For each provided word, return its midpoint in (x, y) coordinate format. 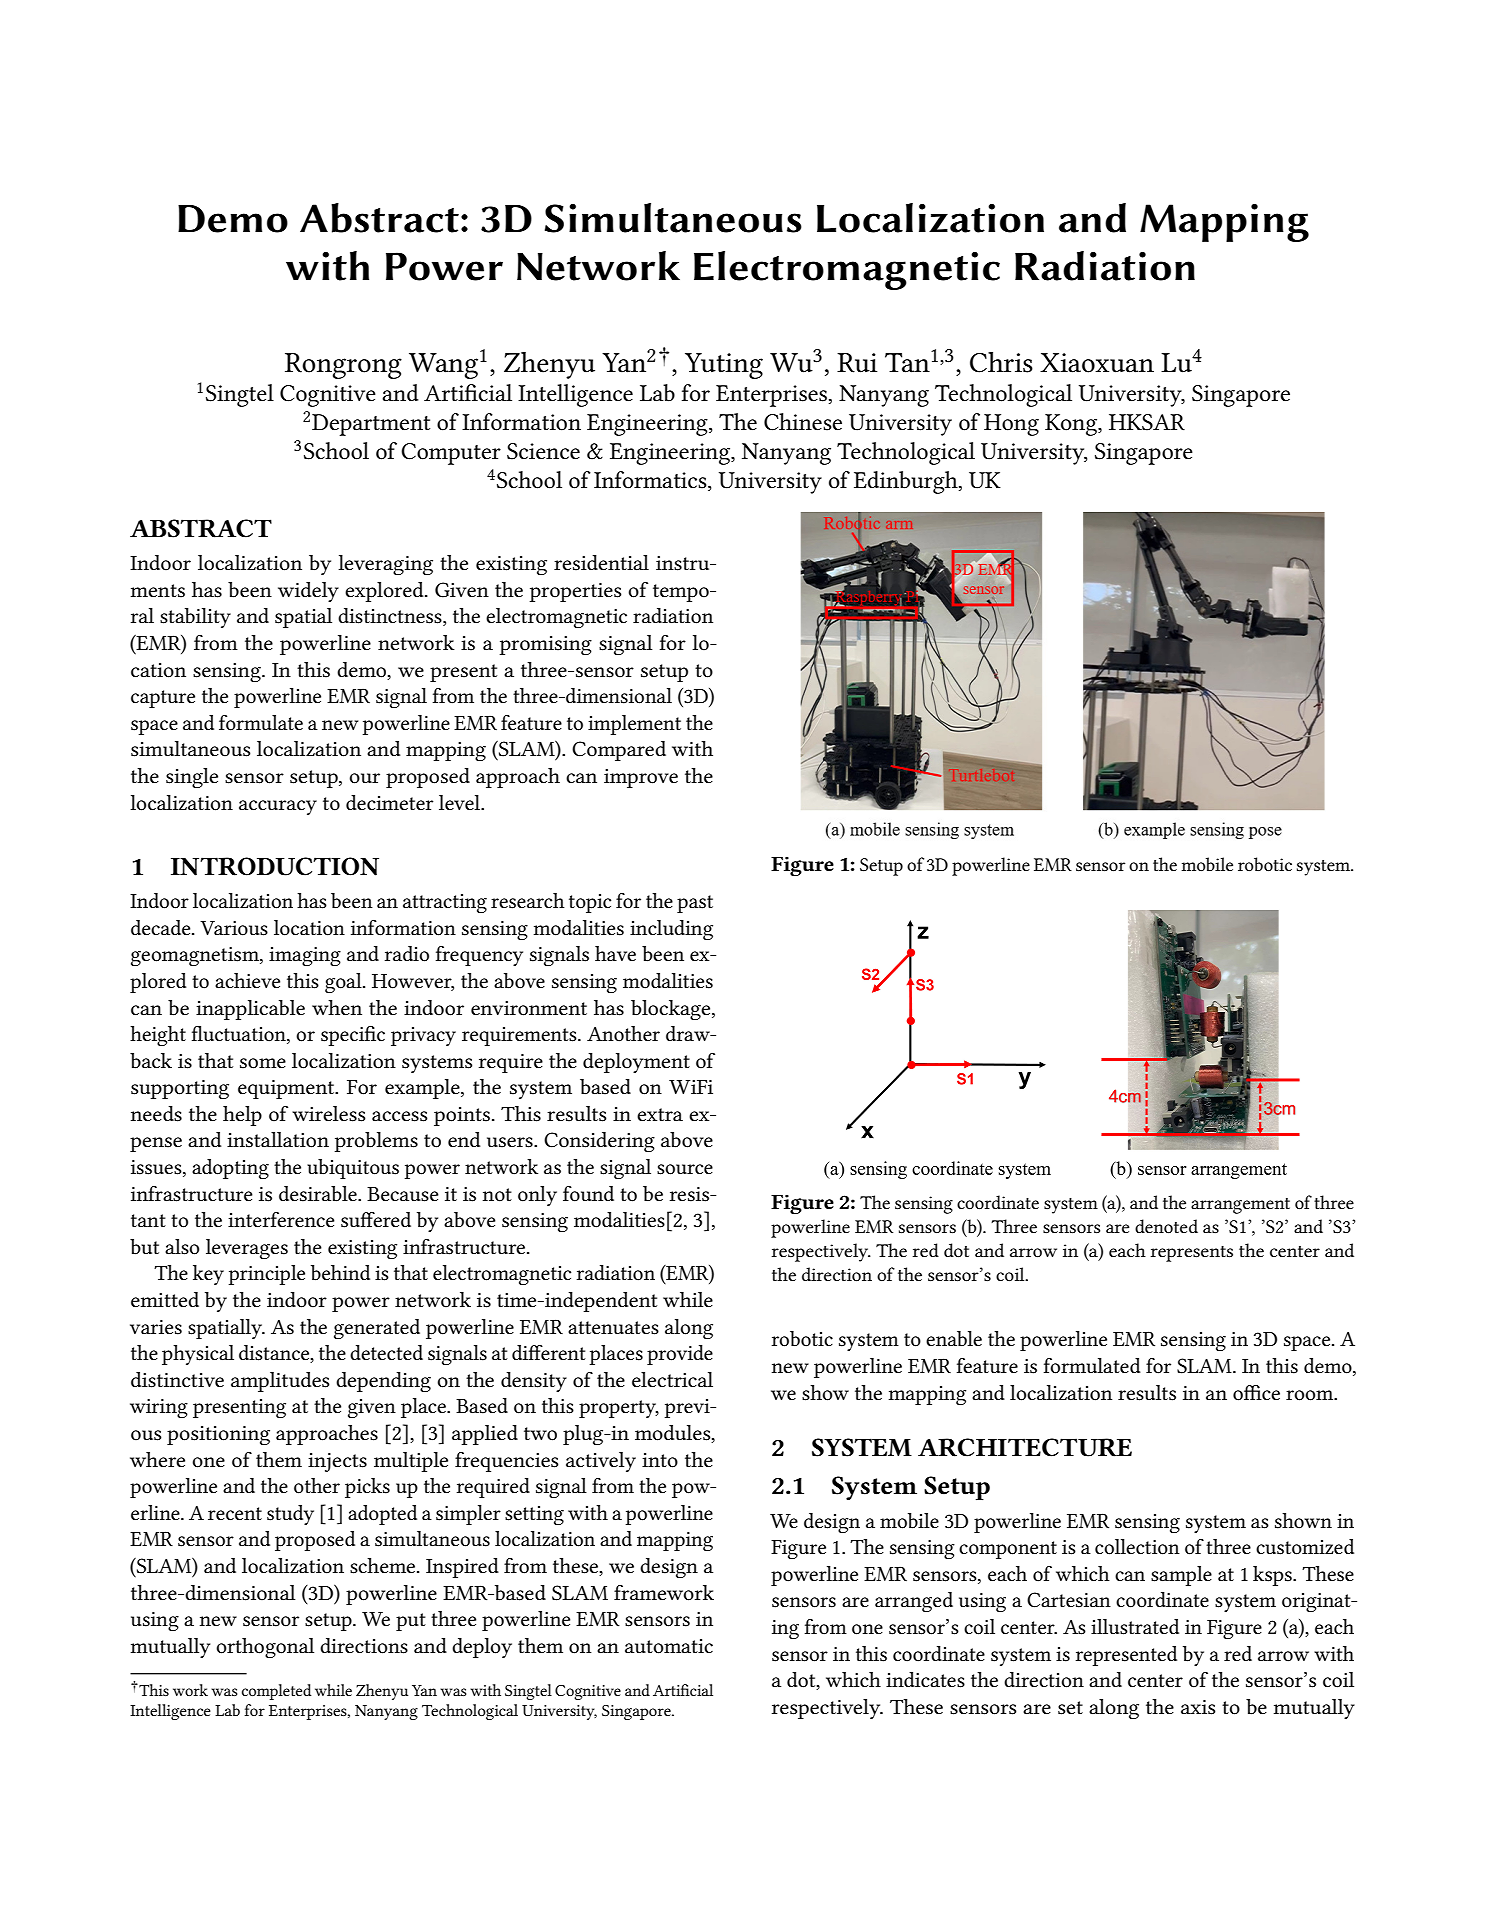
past (695, 904)
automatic (669, 1646)
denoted (1166, 1226)
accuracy (278, 807)
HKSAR (1147, 422)
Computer (451, 454)
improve (641, 778)
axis (1198, 1707)
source (685, 1169)
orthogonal (265, 1648)
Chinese (803, 422)
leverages (247, 1249)
